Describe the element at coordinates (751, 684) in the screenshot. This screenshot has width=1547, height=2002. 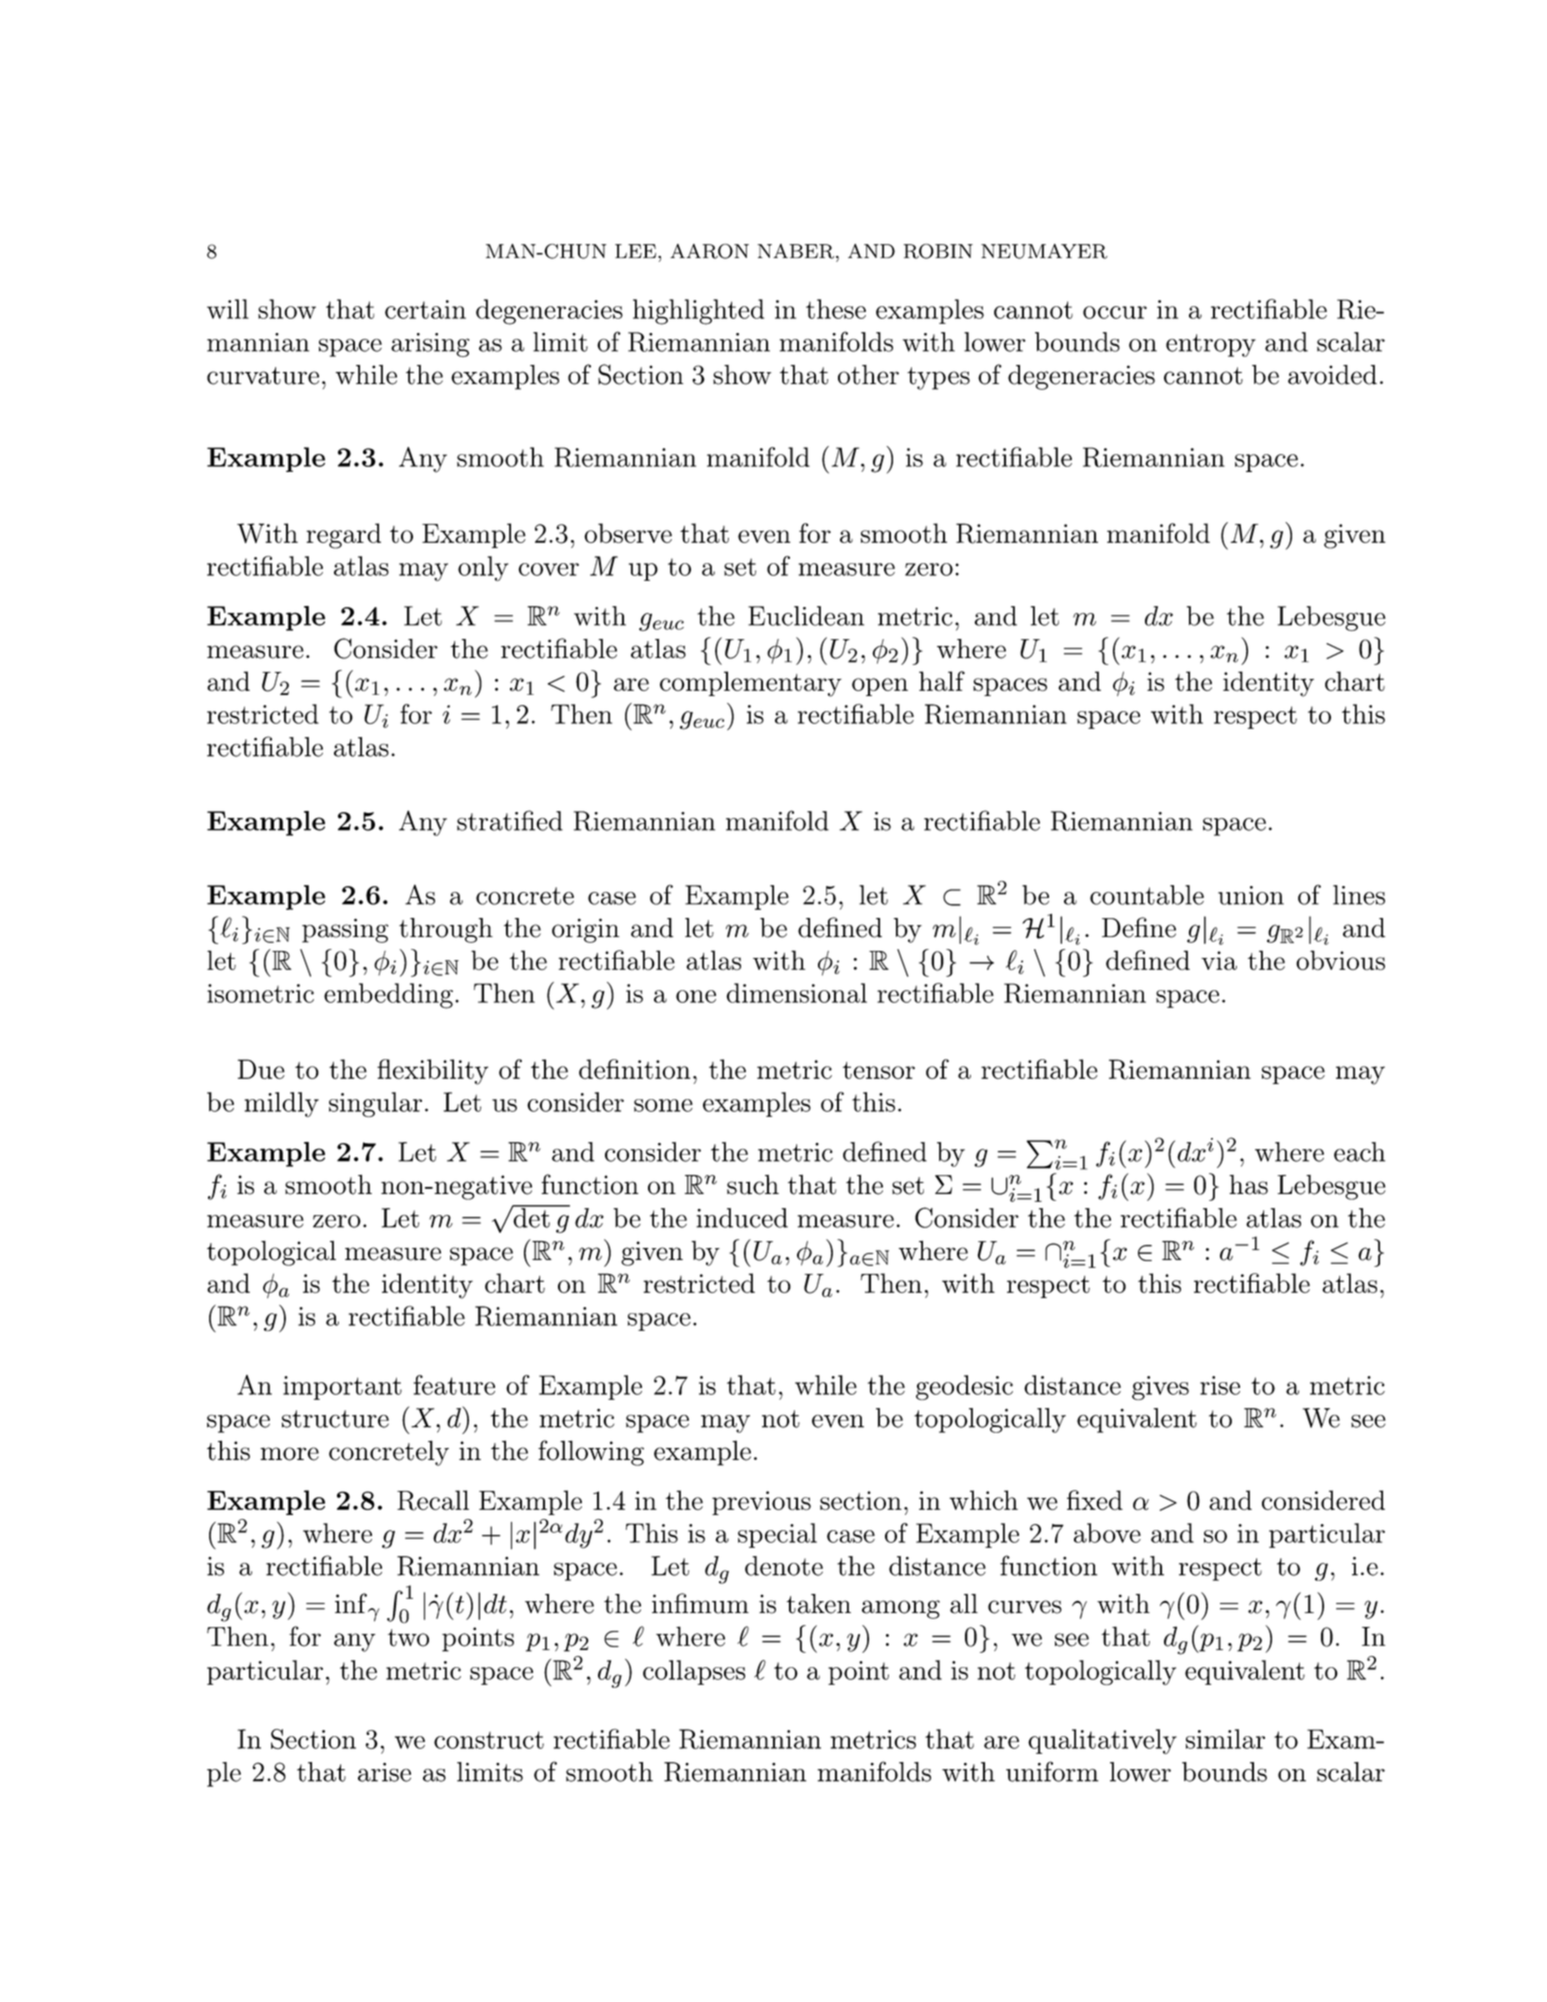
I see `complementary` at that location.
